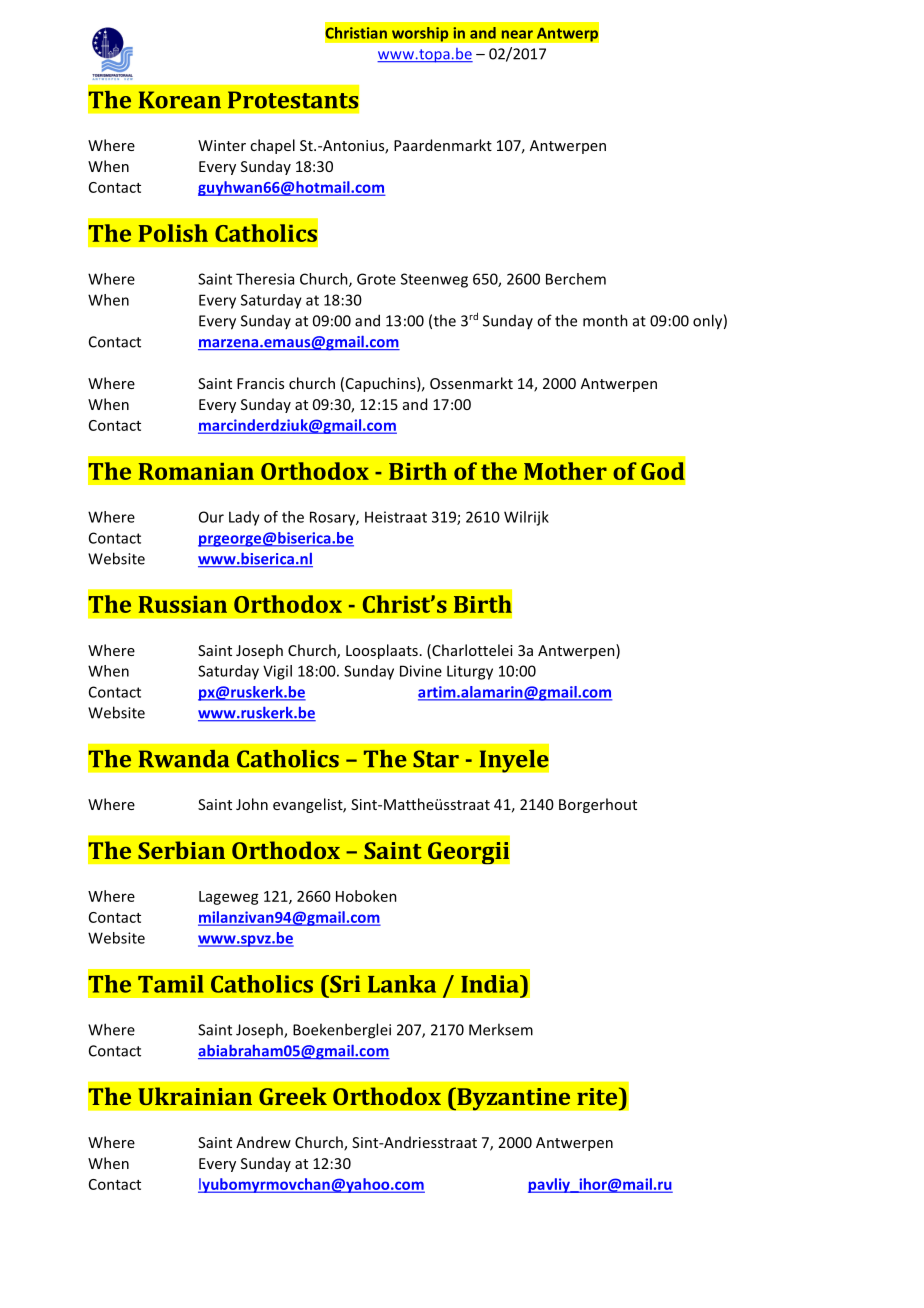 The height and width of the page is (1308, 924). I want to click on Mother, so click(565, 471).
